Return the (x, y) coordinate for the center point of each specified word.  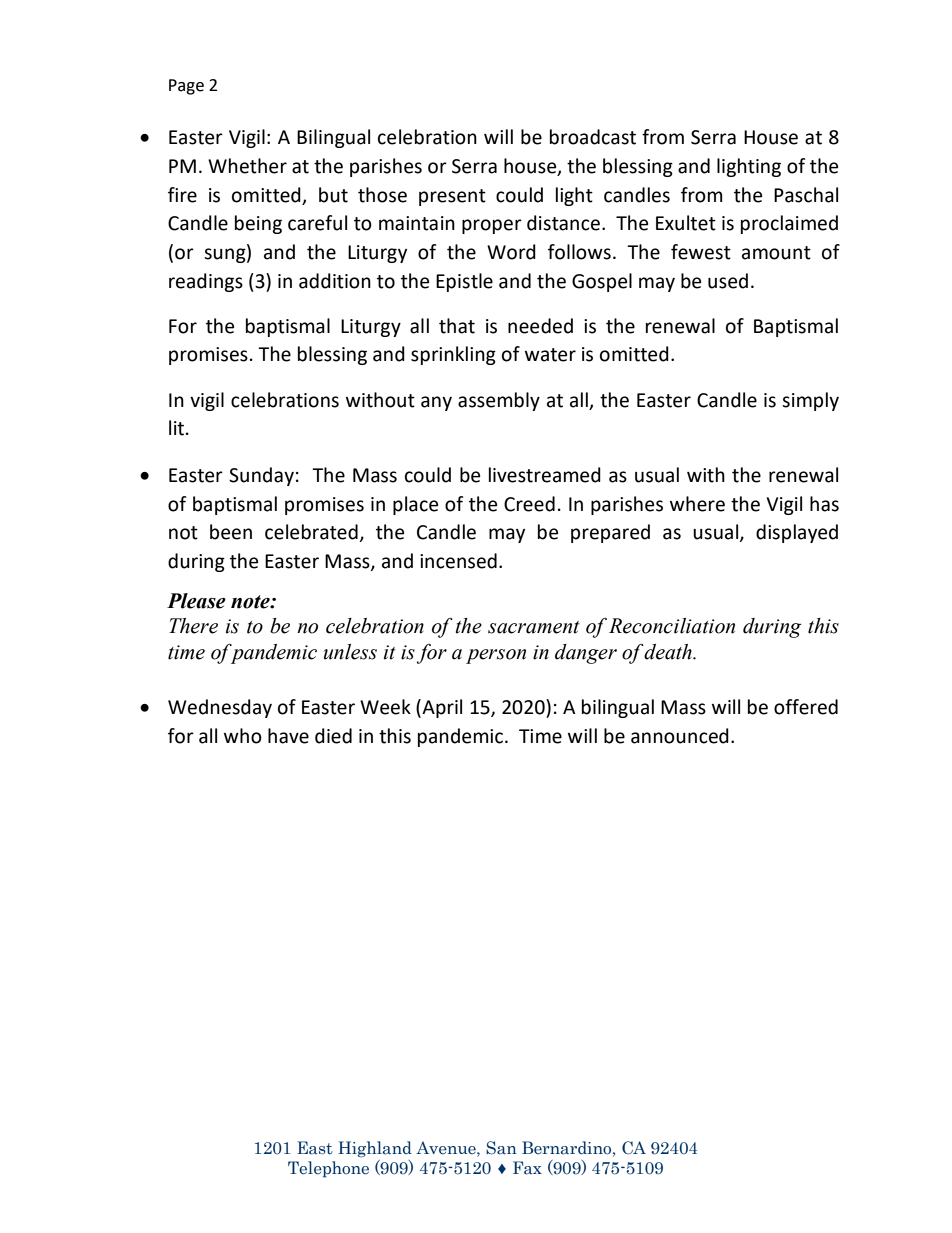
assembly (499, 401)
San (501, 1148)
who (243, 736)
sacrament (534, 627)
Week (385, 707)
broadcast (593, 137)
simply (810, 401)
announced (680, 736)
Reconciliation (672, 626)
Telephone (328, 1169)
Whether (247, 166)
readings (206, 282)
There (193, 626)
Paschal (806, 195)
